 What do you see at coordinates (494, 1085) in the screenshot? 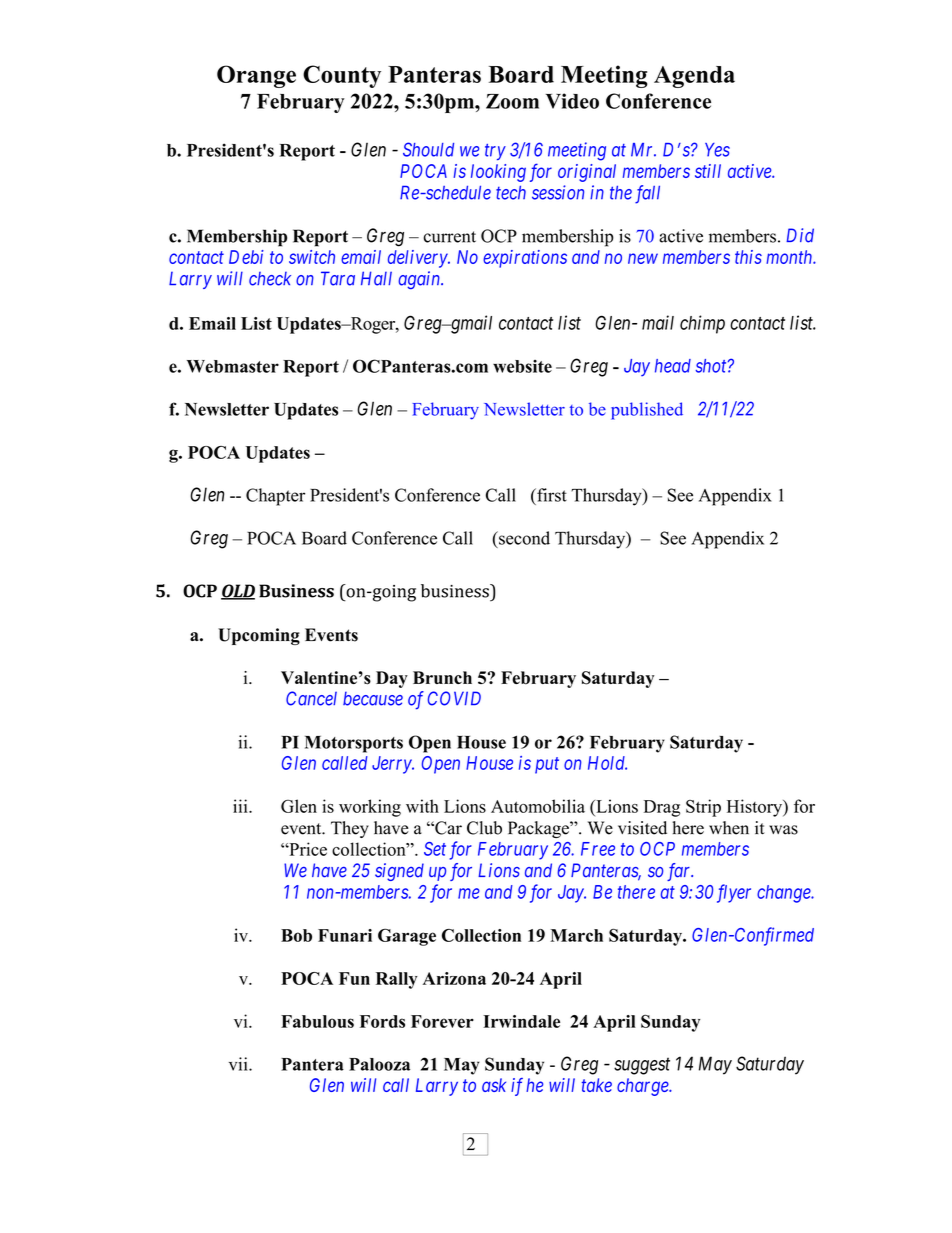
I see `ask` at bounding box center [494, 1085].
